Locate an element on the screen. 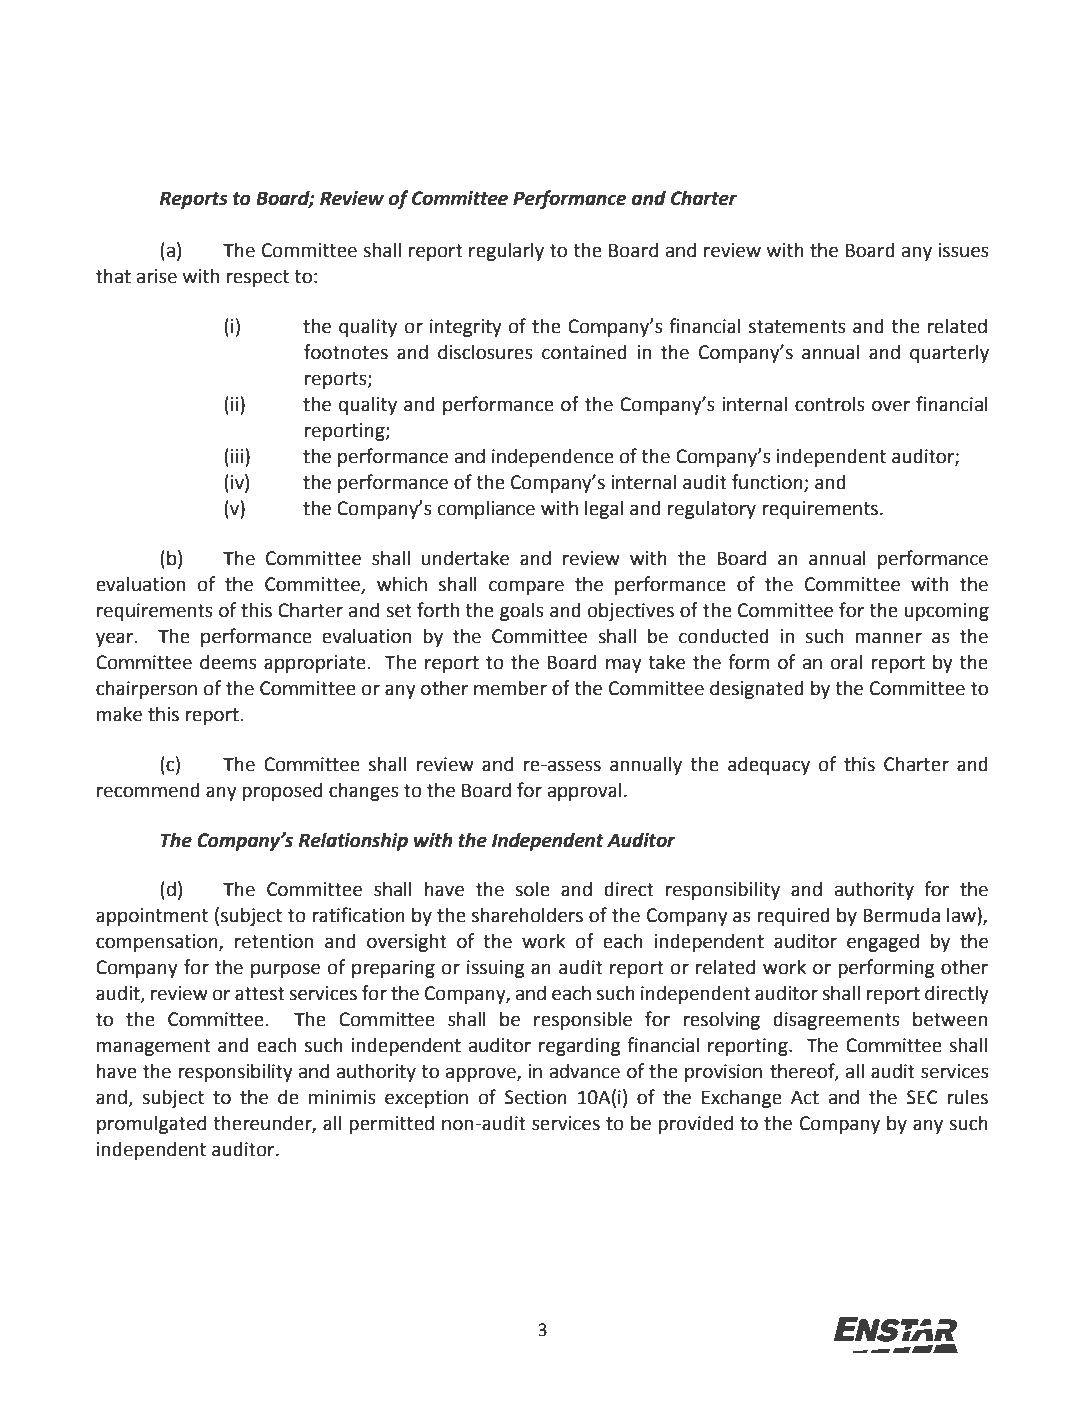  issues is located at coordinates (963, 250).
